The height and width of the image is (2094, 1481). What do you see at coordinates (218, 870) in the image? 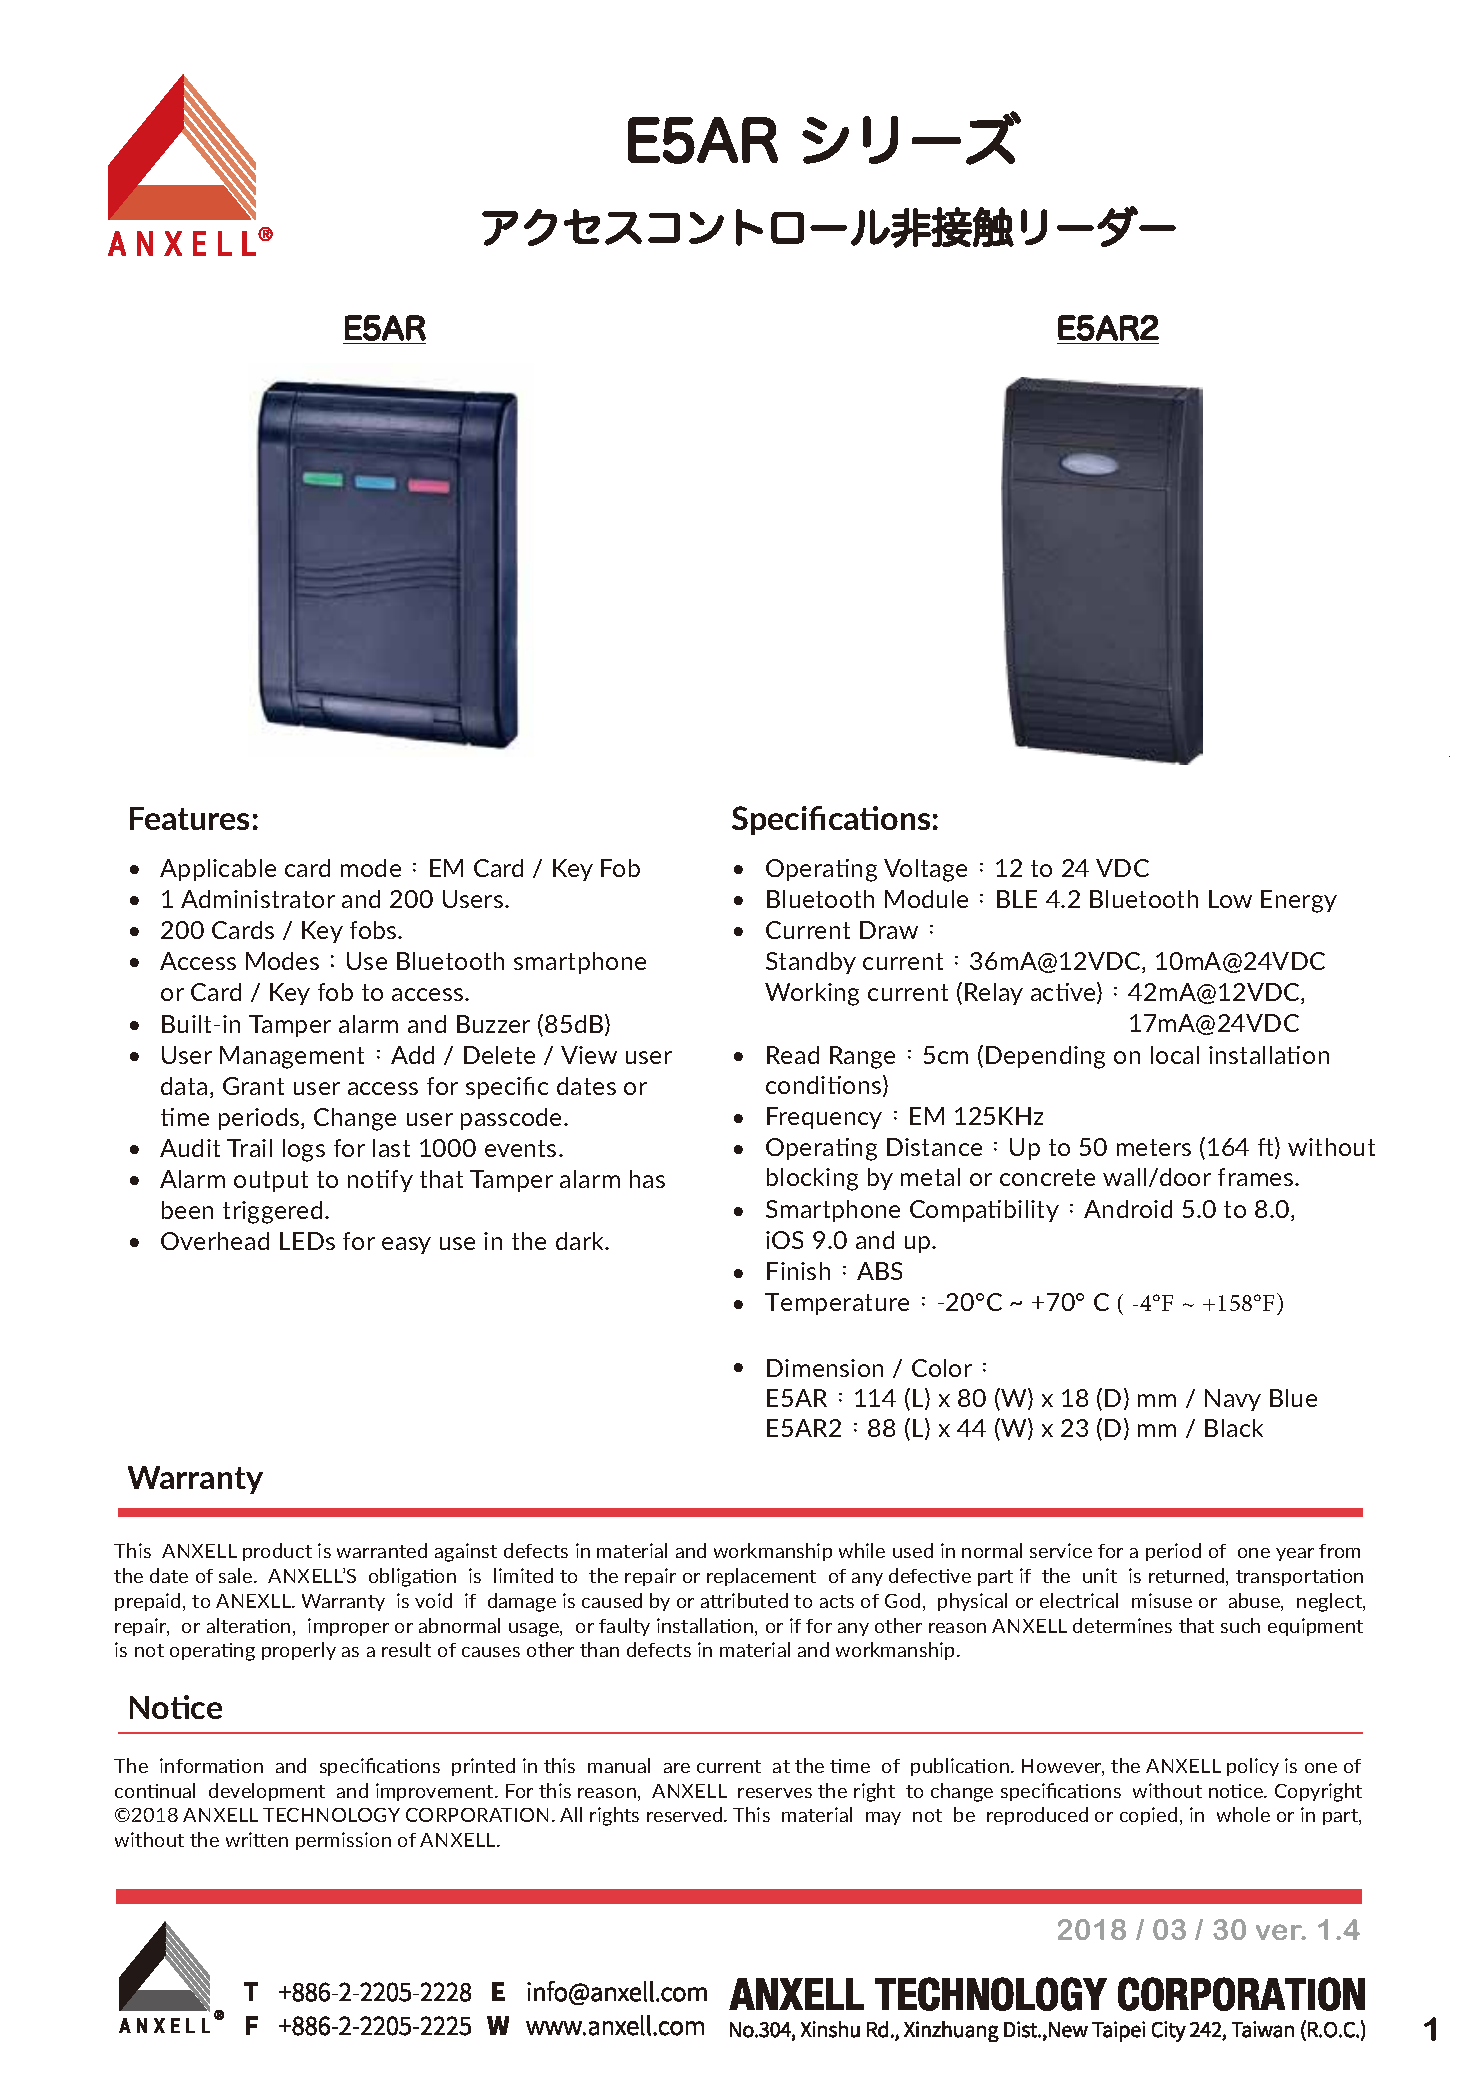
I see `Applicable` at bounding box center [218, 870].
